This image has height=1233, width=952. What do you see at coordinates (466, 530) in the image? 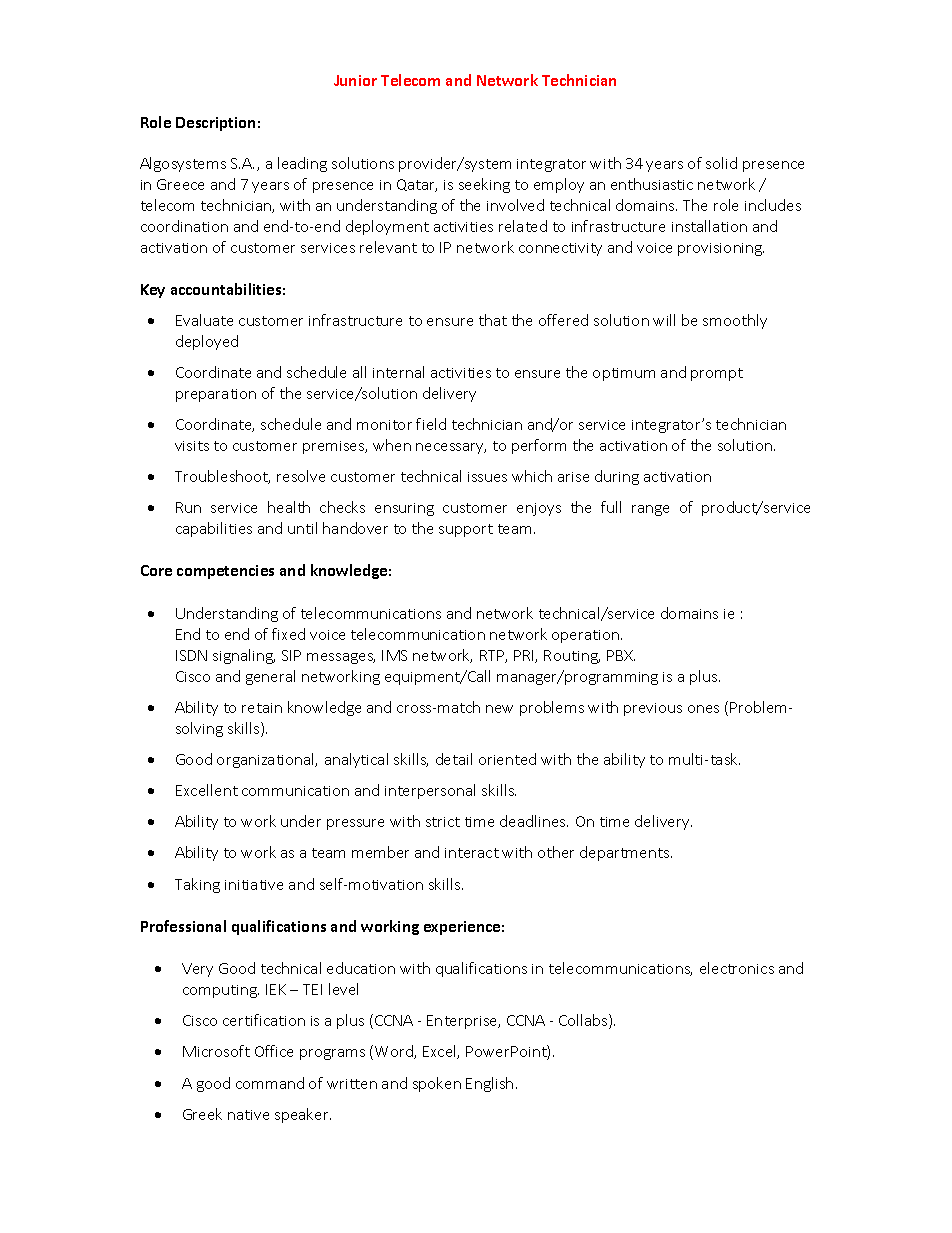
I see `support` at bounding box center [466, 530].
